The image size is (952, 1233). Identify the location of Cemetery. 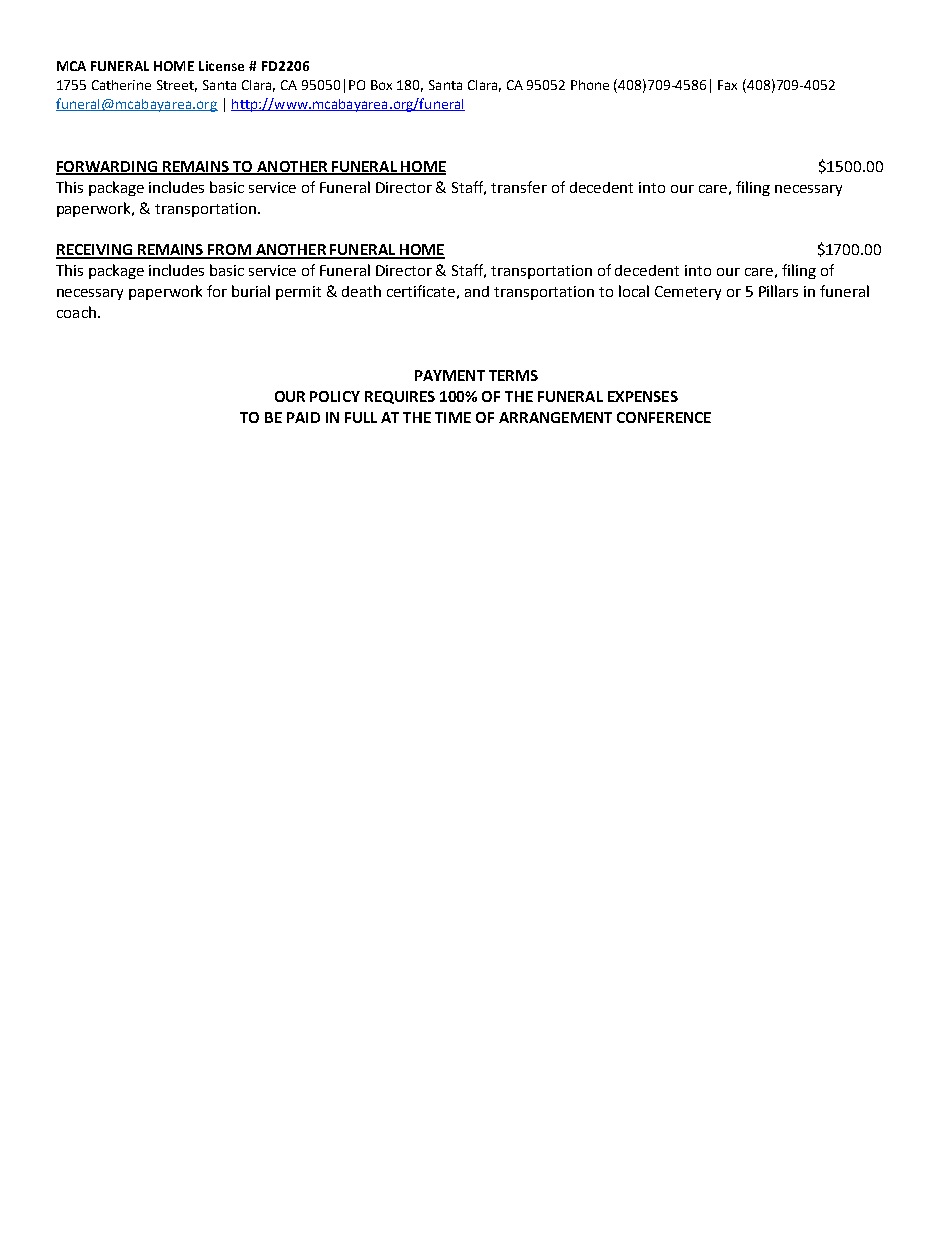
(688, 293).
